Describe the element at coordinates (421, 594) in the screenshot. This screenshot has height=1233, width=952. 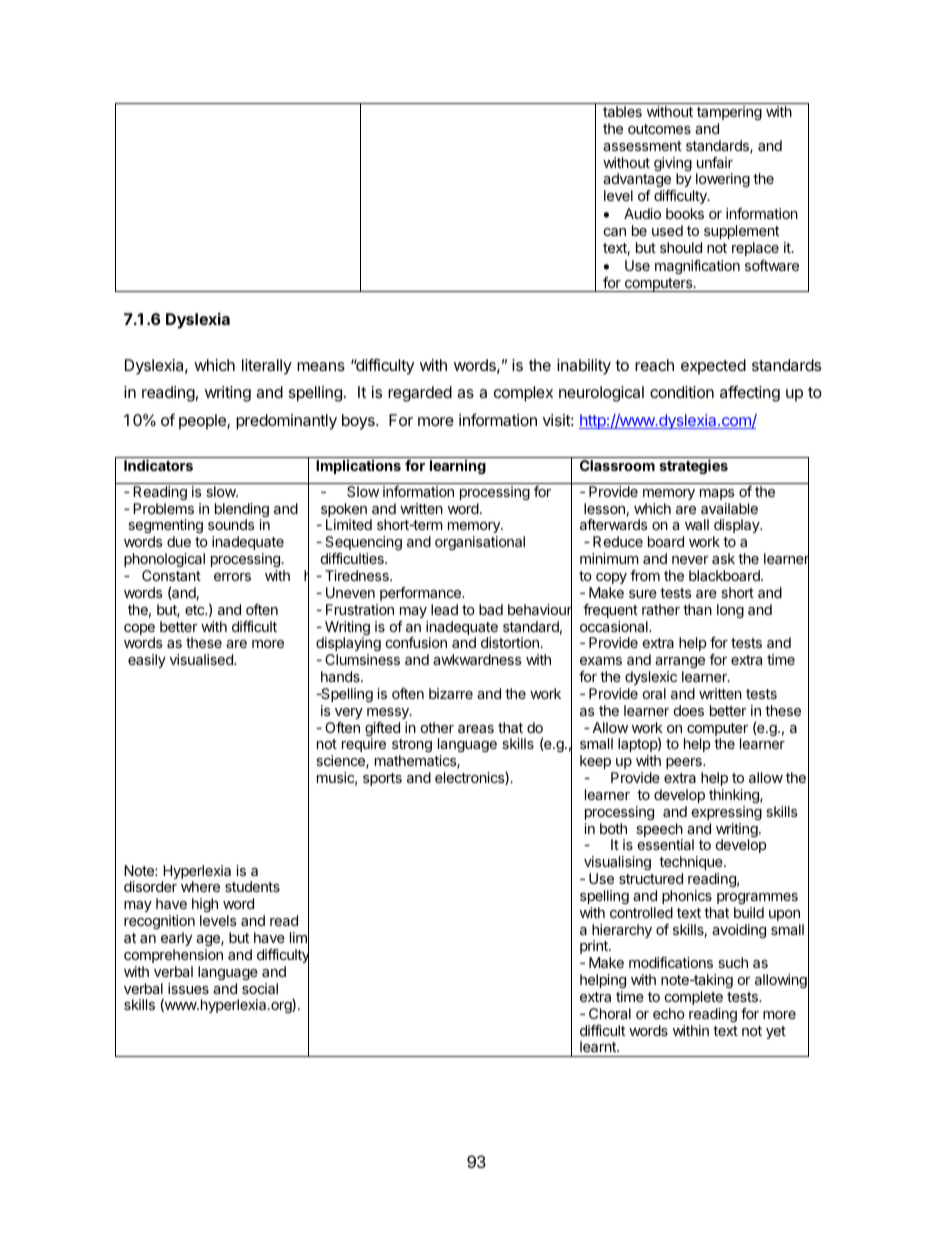
I see `performance` at that location.
